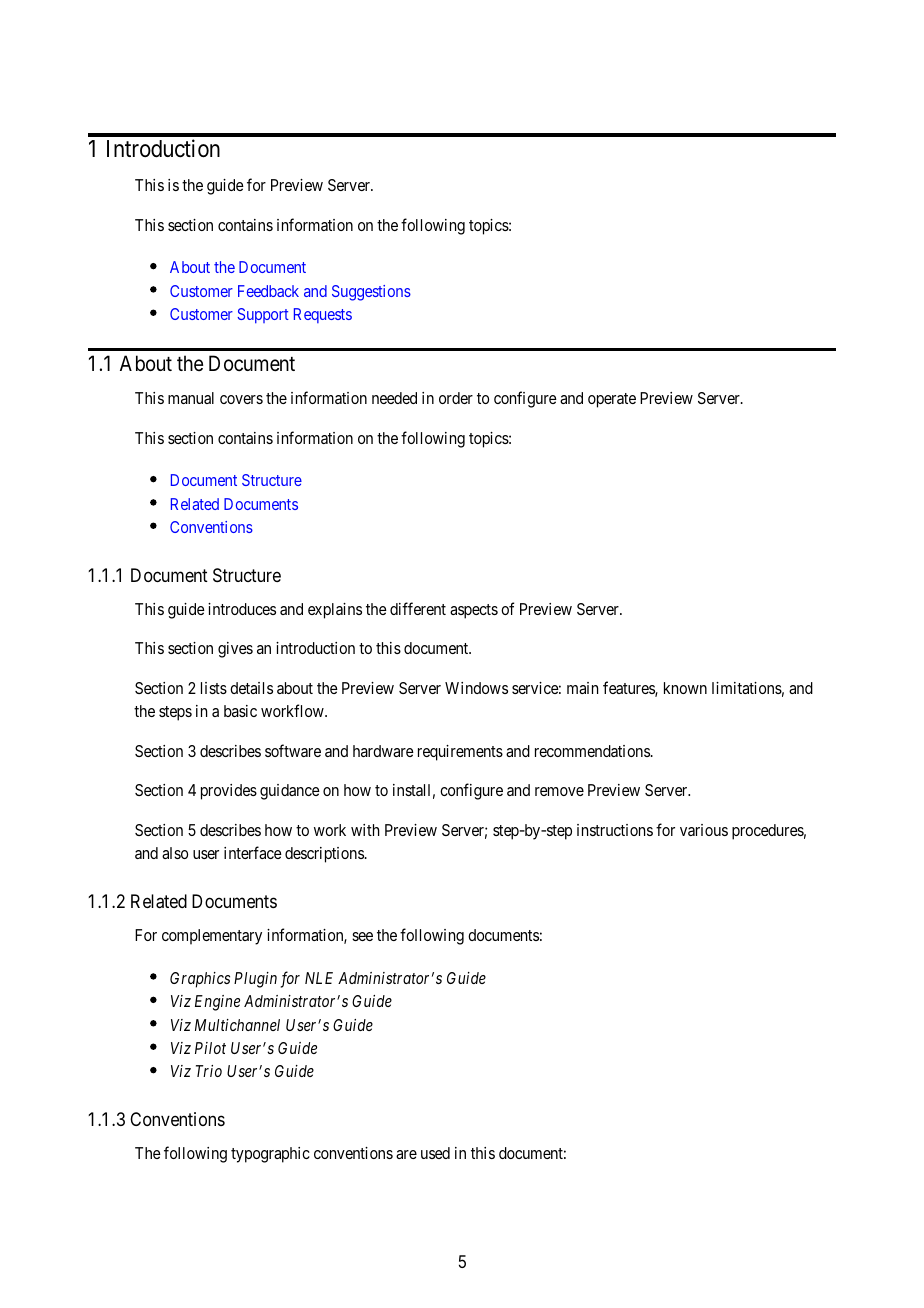 This screenshot has height=1308, width=924. I want to click on see, so click(362, 936).
